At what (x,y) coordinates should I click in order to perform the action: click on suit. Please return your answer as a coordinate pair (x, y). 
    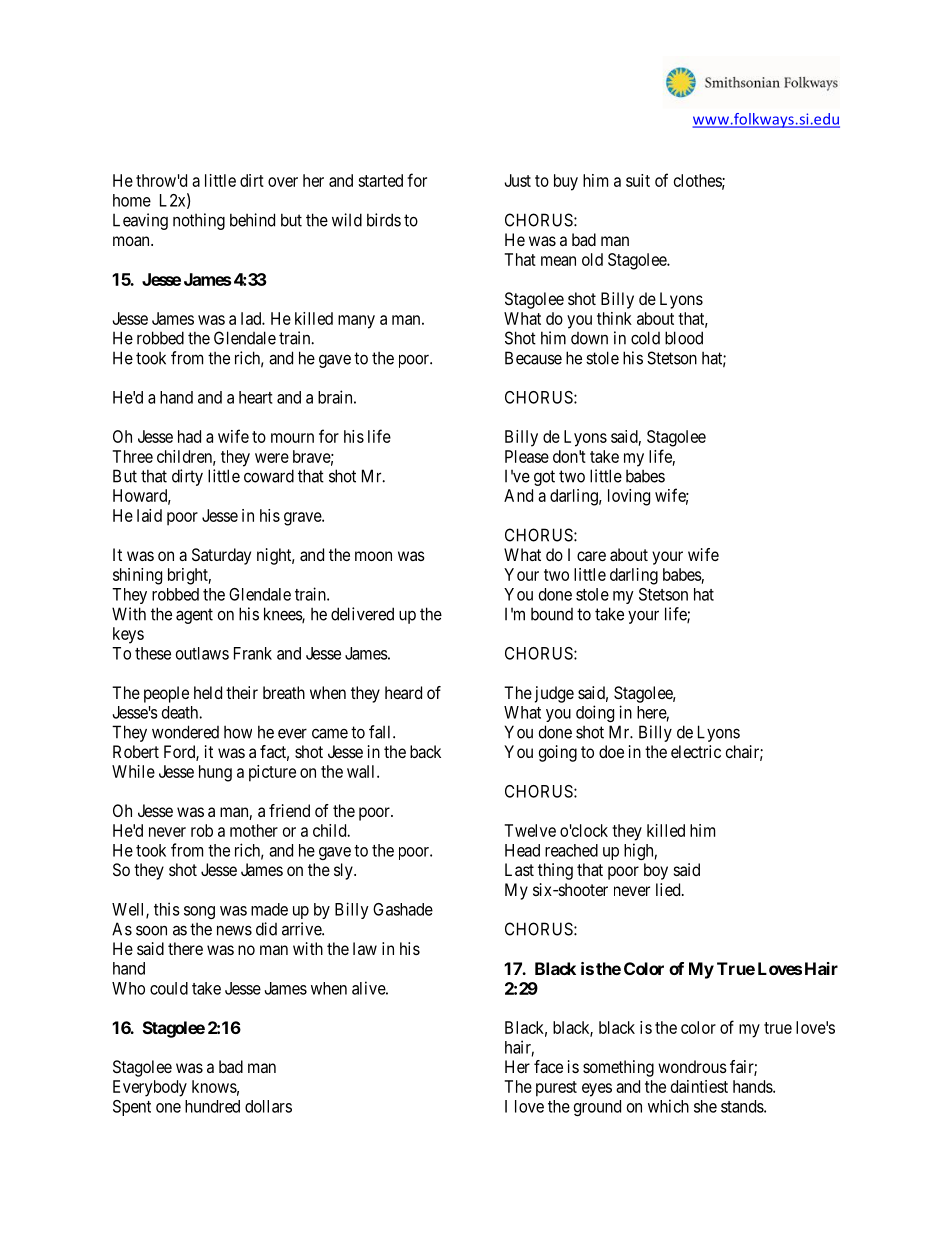
    Looking at the image, I should click on (638, 180).
